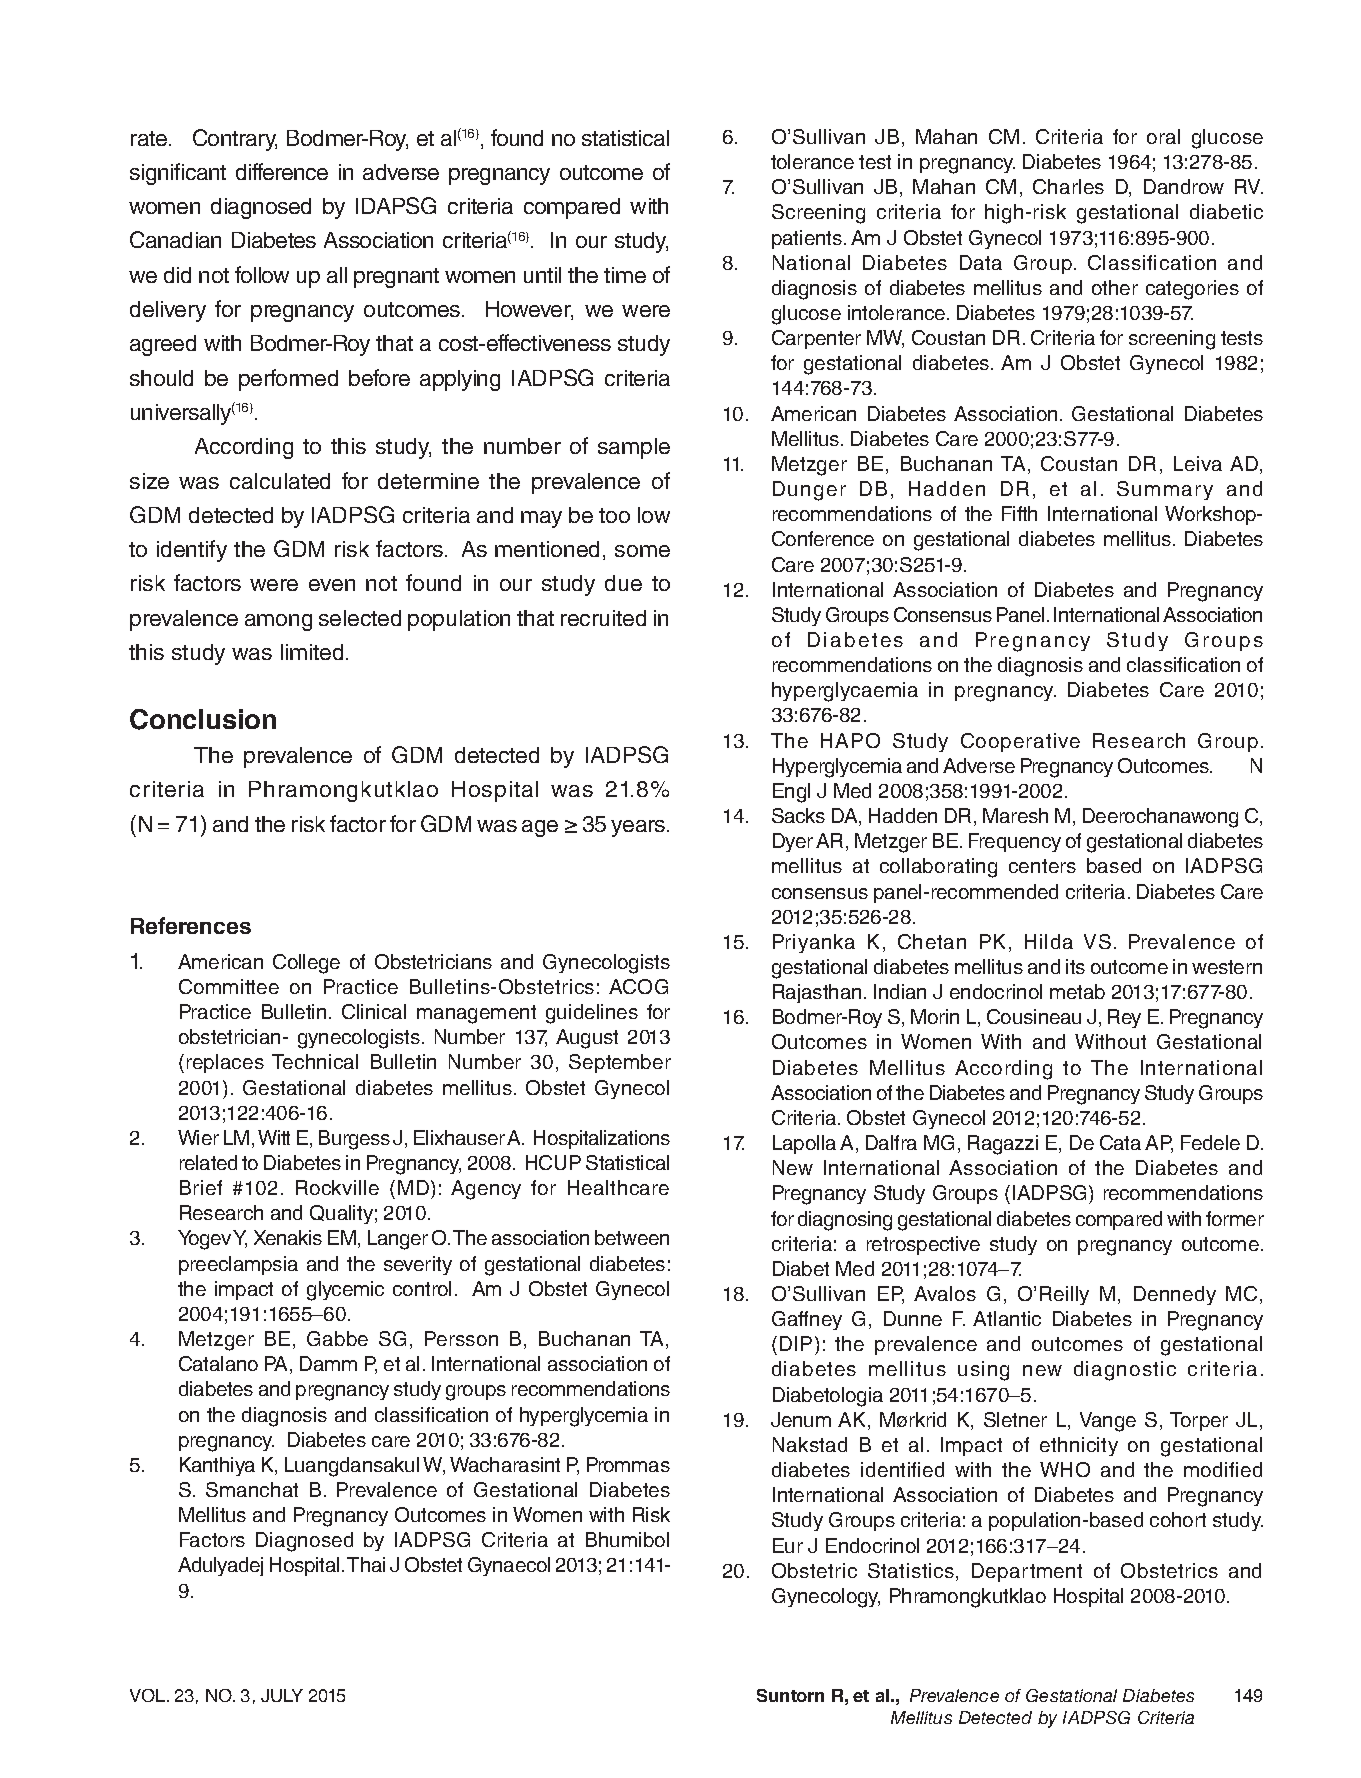 Image resolution: width=1361 pixels, height=1778 pixels. Describe the element at coordinates (807, 239) in the image. I see `patients` at that location.
